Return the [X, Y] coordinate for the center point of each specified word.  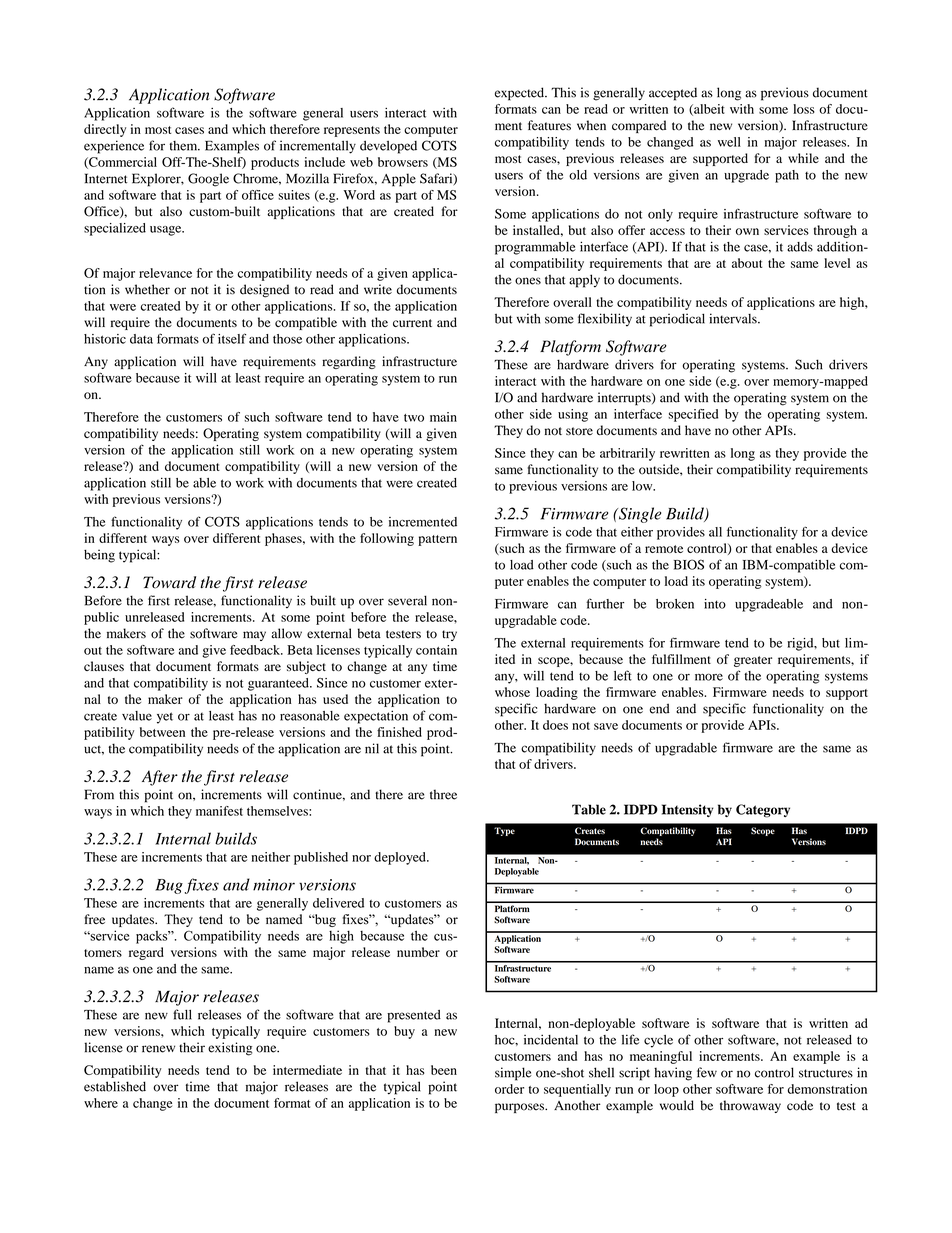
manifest [219, 811]
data [141, 339]
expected [520, 94]
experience [114, 147]
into [715, 604]
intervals [734, 318]
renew [158, 1049]
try [449, 635]
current [412, 323]
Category [763, 811]
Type [504, 831]
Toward [169, 582]
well [729, 142]
